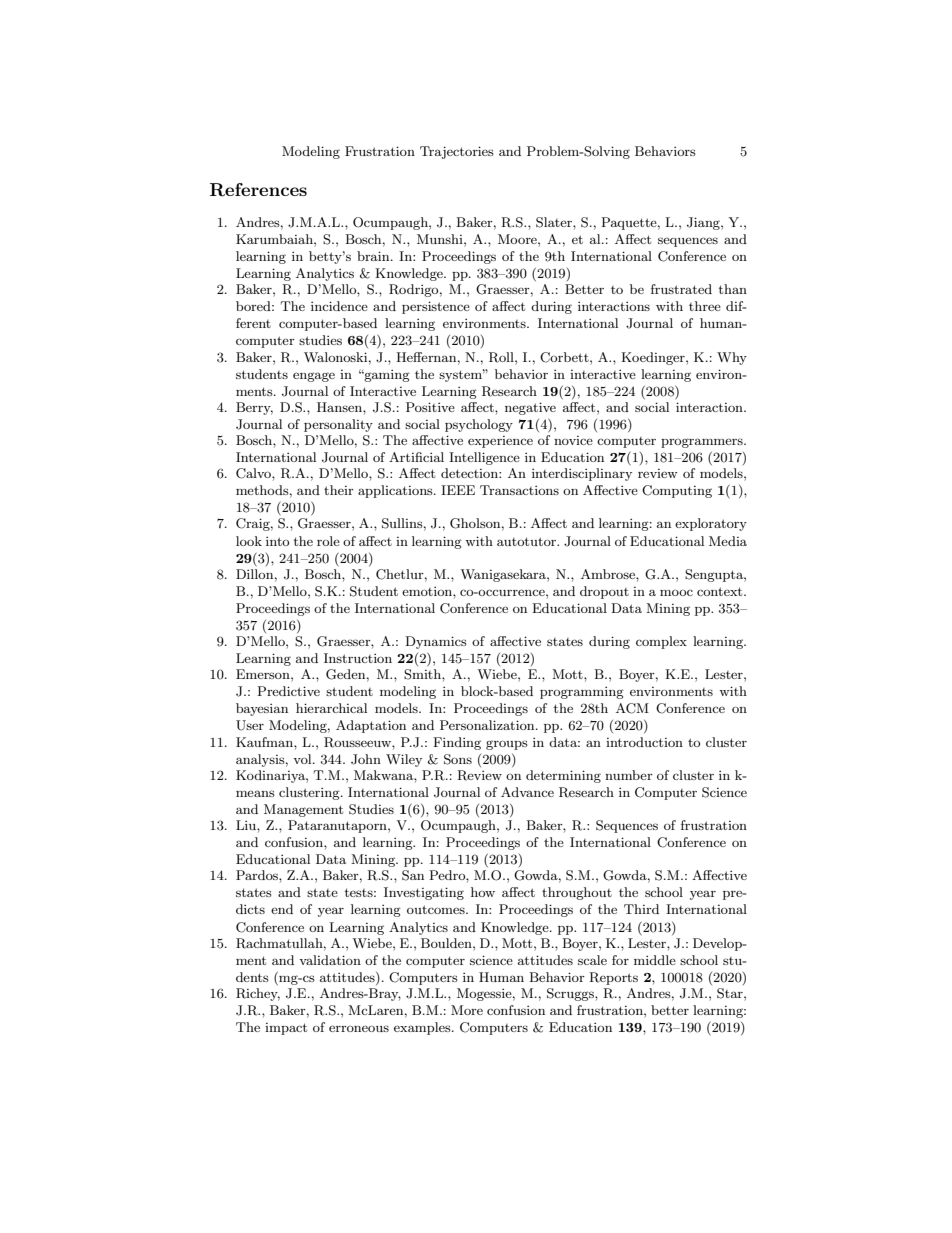 Image resolution: width=952 pixels, height=1233 pixels. I want to click on impact, so click(286, 1029).
